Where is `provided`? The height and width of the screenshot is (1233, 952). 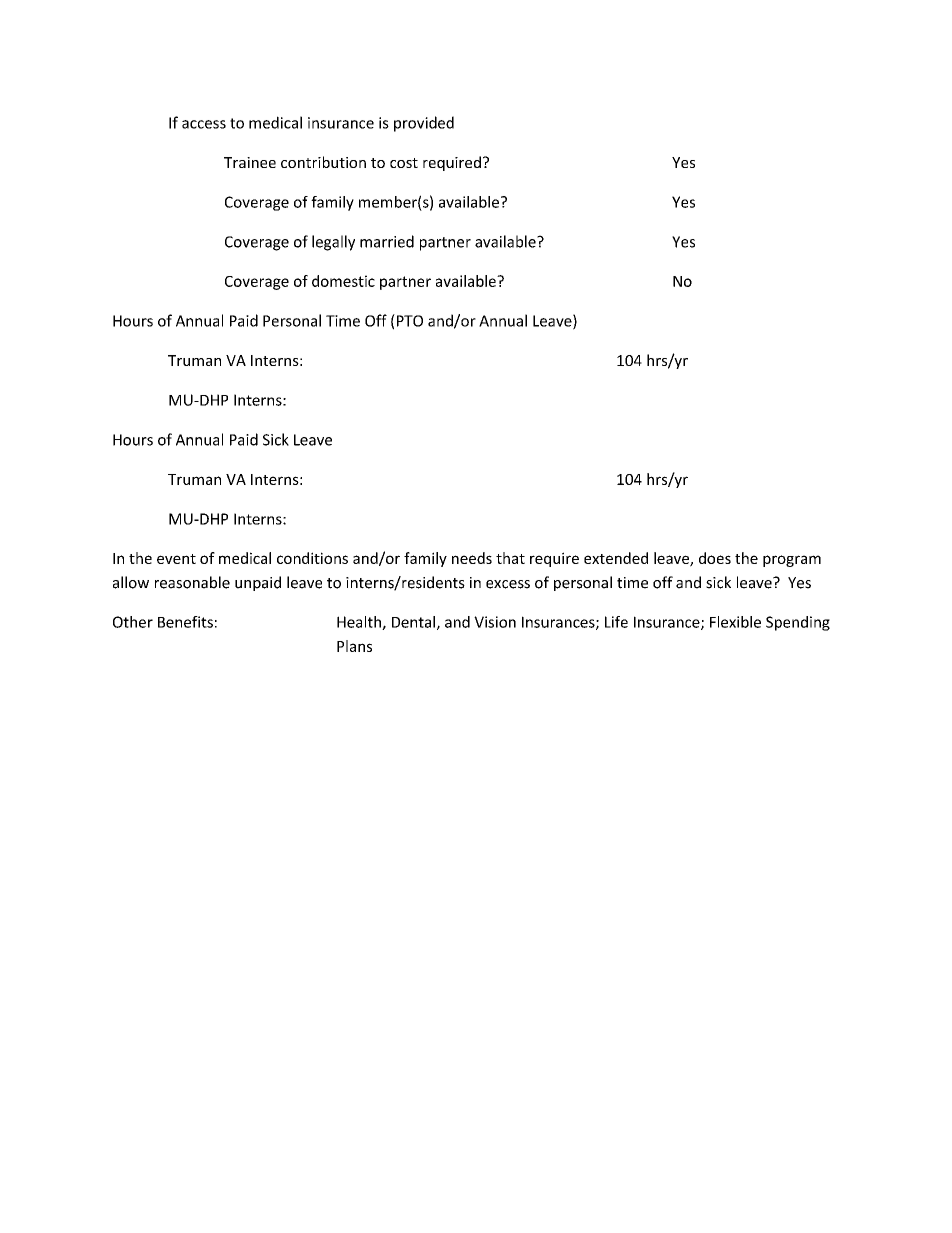
provided is located at coordinates (424, 124).
